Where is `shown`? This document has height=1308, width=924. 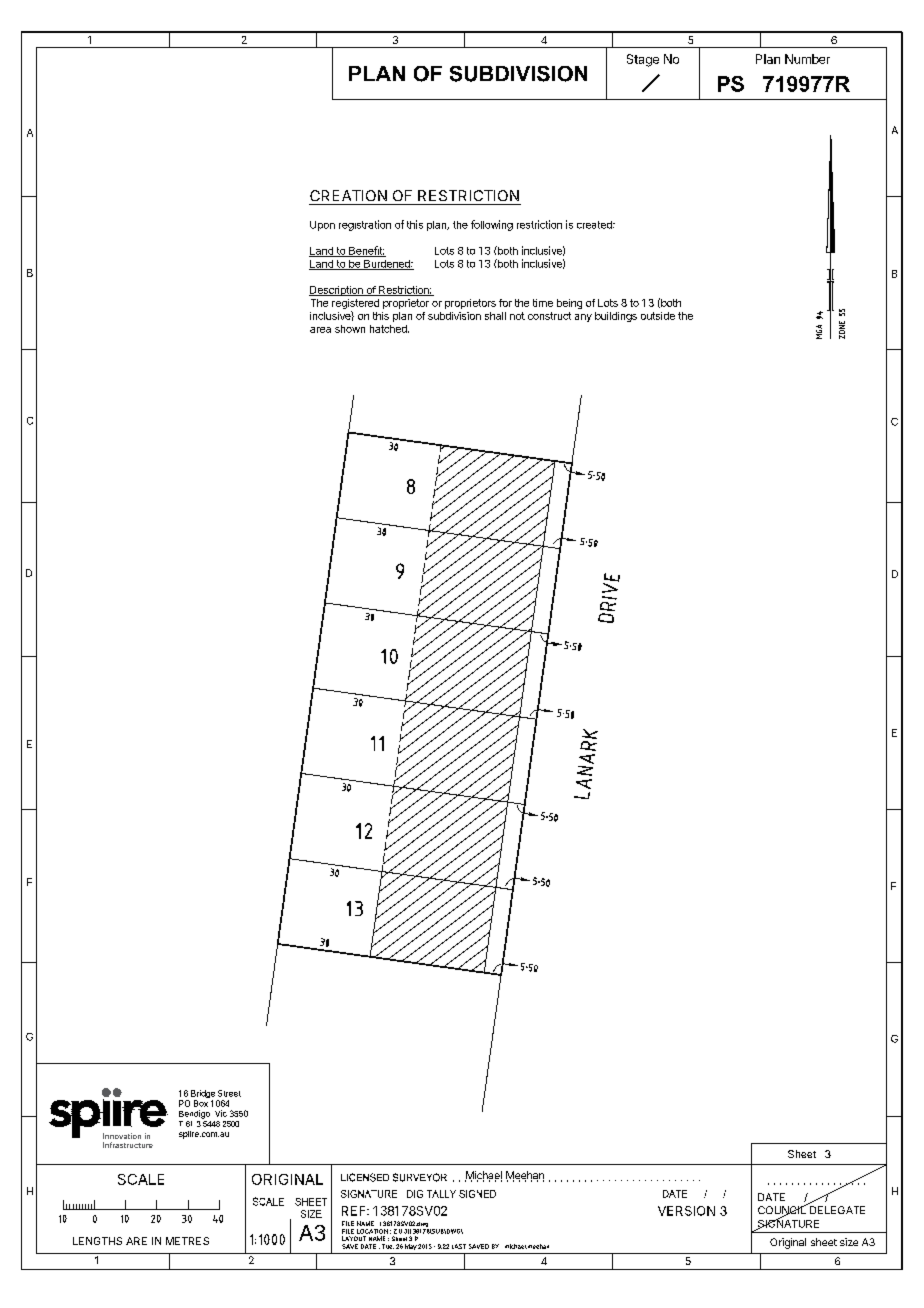 shown is located at coordinates (350, 329).
